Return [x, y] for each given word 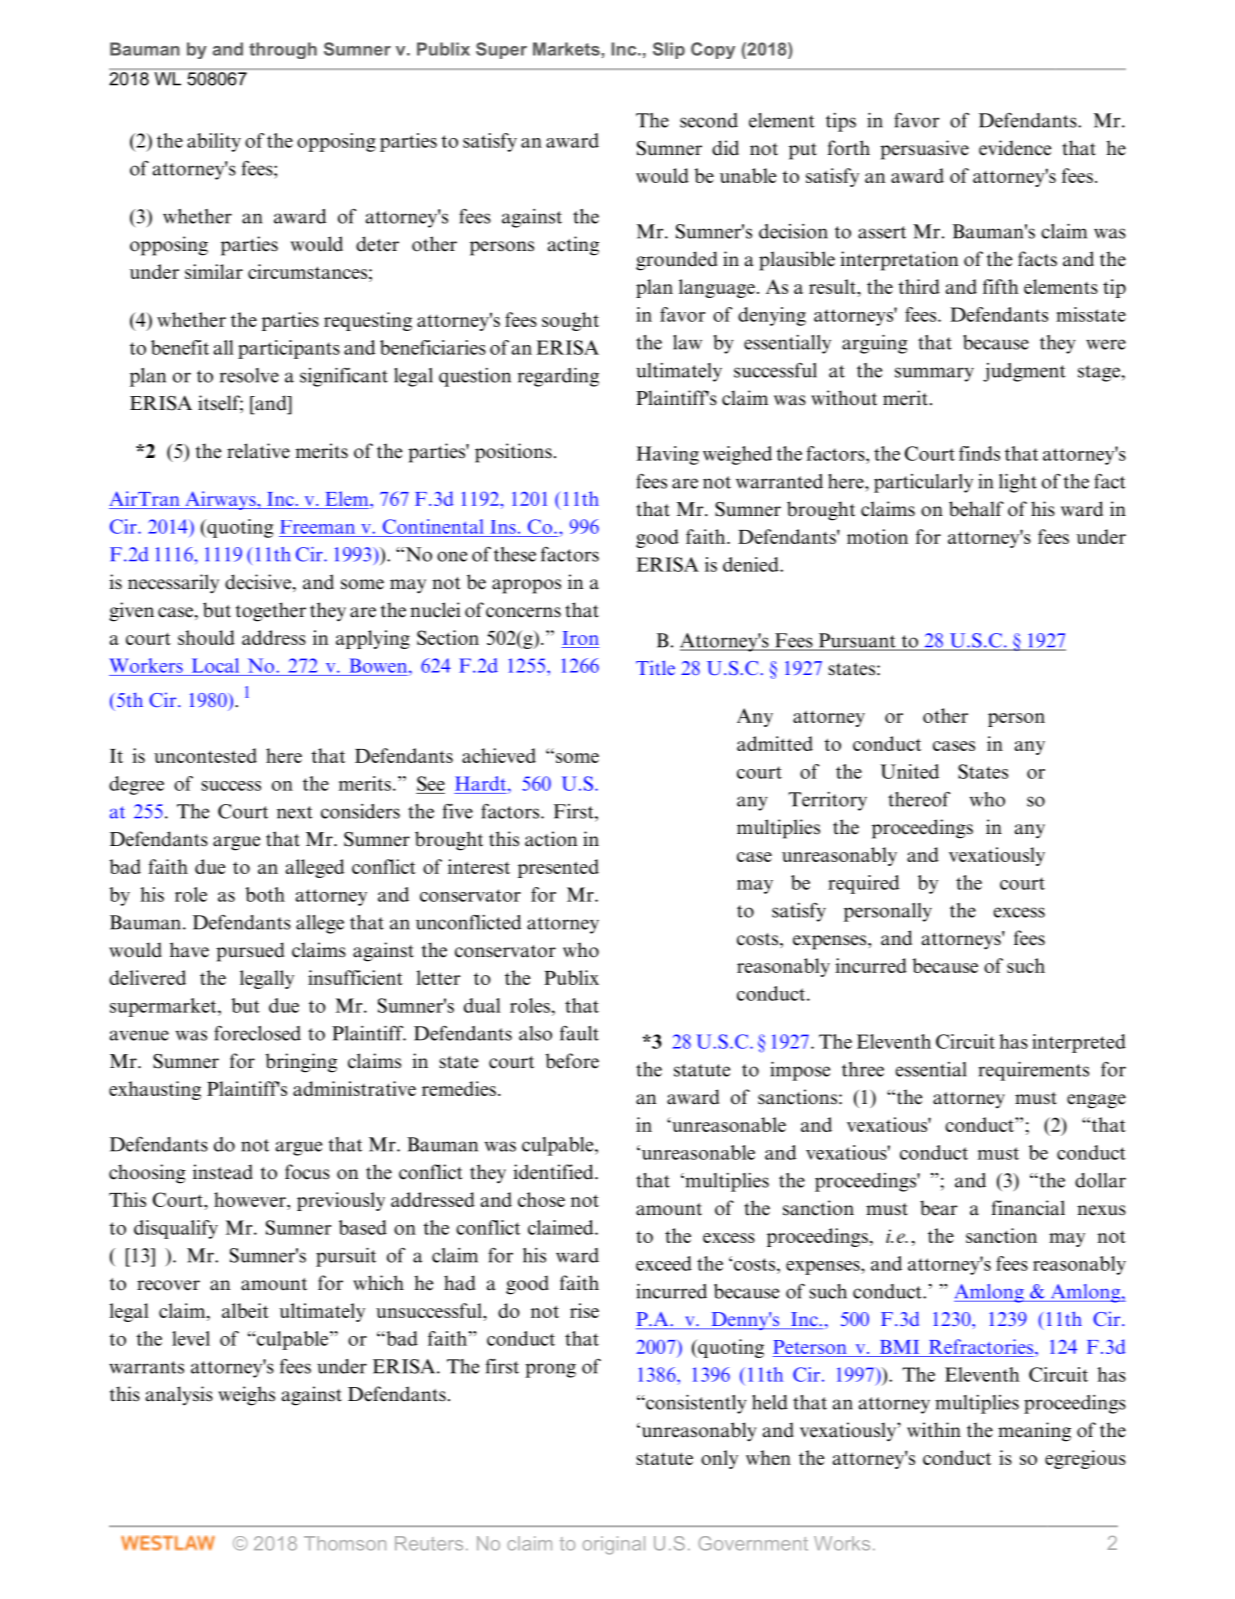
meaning [1034, 1432]
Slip [669, 50]
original [614, 1545]
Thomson [345, 1543]
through [283, 50]
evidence [1015, 148]
